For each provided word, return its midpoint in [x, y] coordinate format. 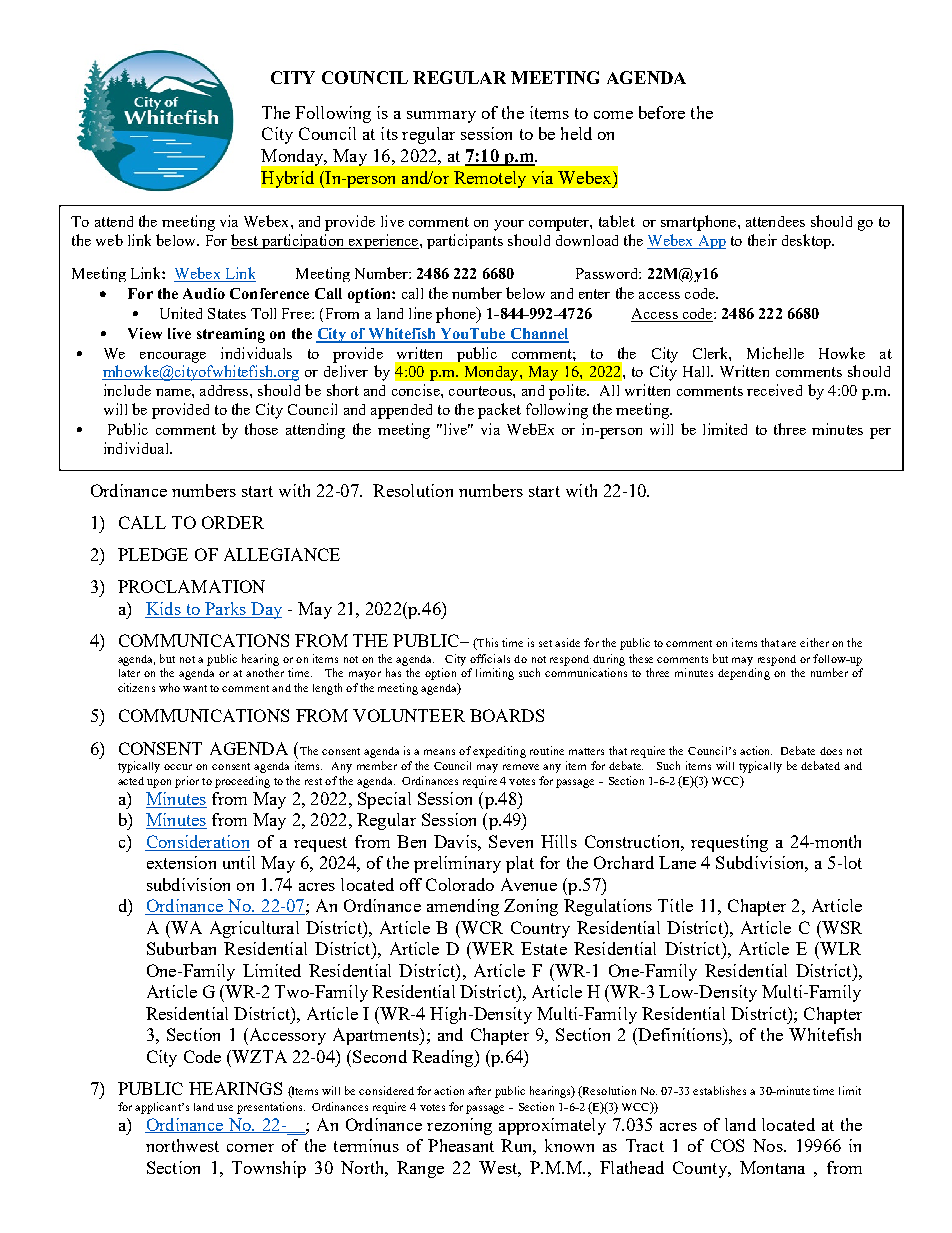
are [788, 644]
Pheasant [461, 1145]
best [245, 241]
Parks [225, 610]
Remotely [490, 179]
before [662, 112]
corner [250, 1148]
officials [490, 658]
